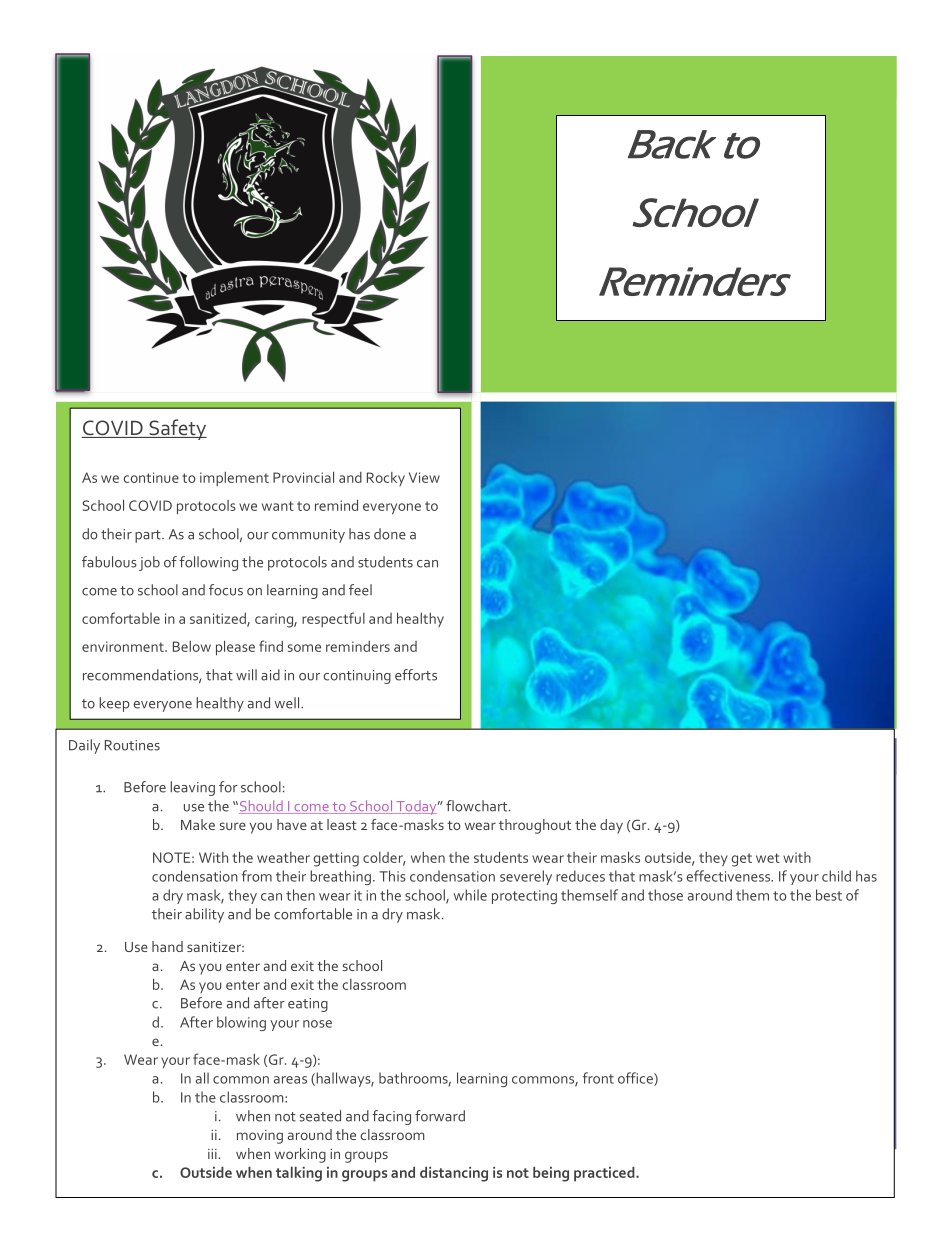  What do you see at coordinates (768, 858) in the page?
I see `wet` at bounding box center [768, 858].
